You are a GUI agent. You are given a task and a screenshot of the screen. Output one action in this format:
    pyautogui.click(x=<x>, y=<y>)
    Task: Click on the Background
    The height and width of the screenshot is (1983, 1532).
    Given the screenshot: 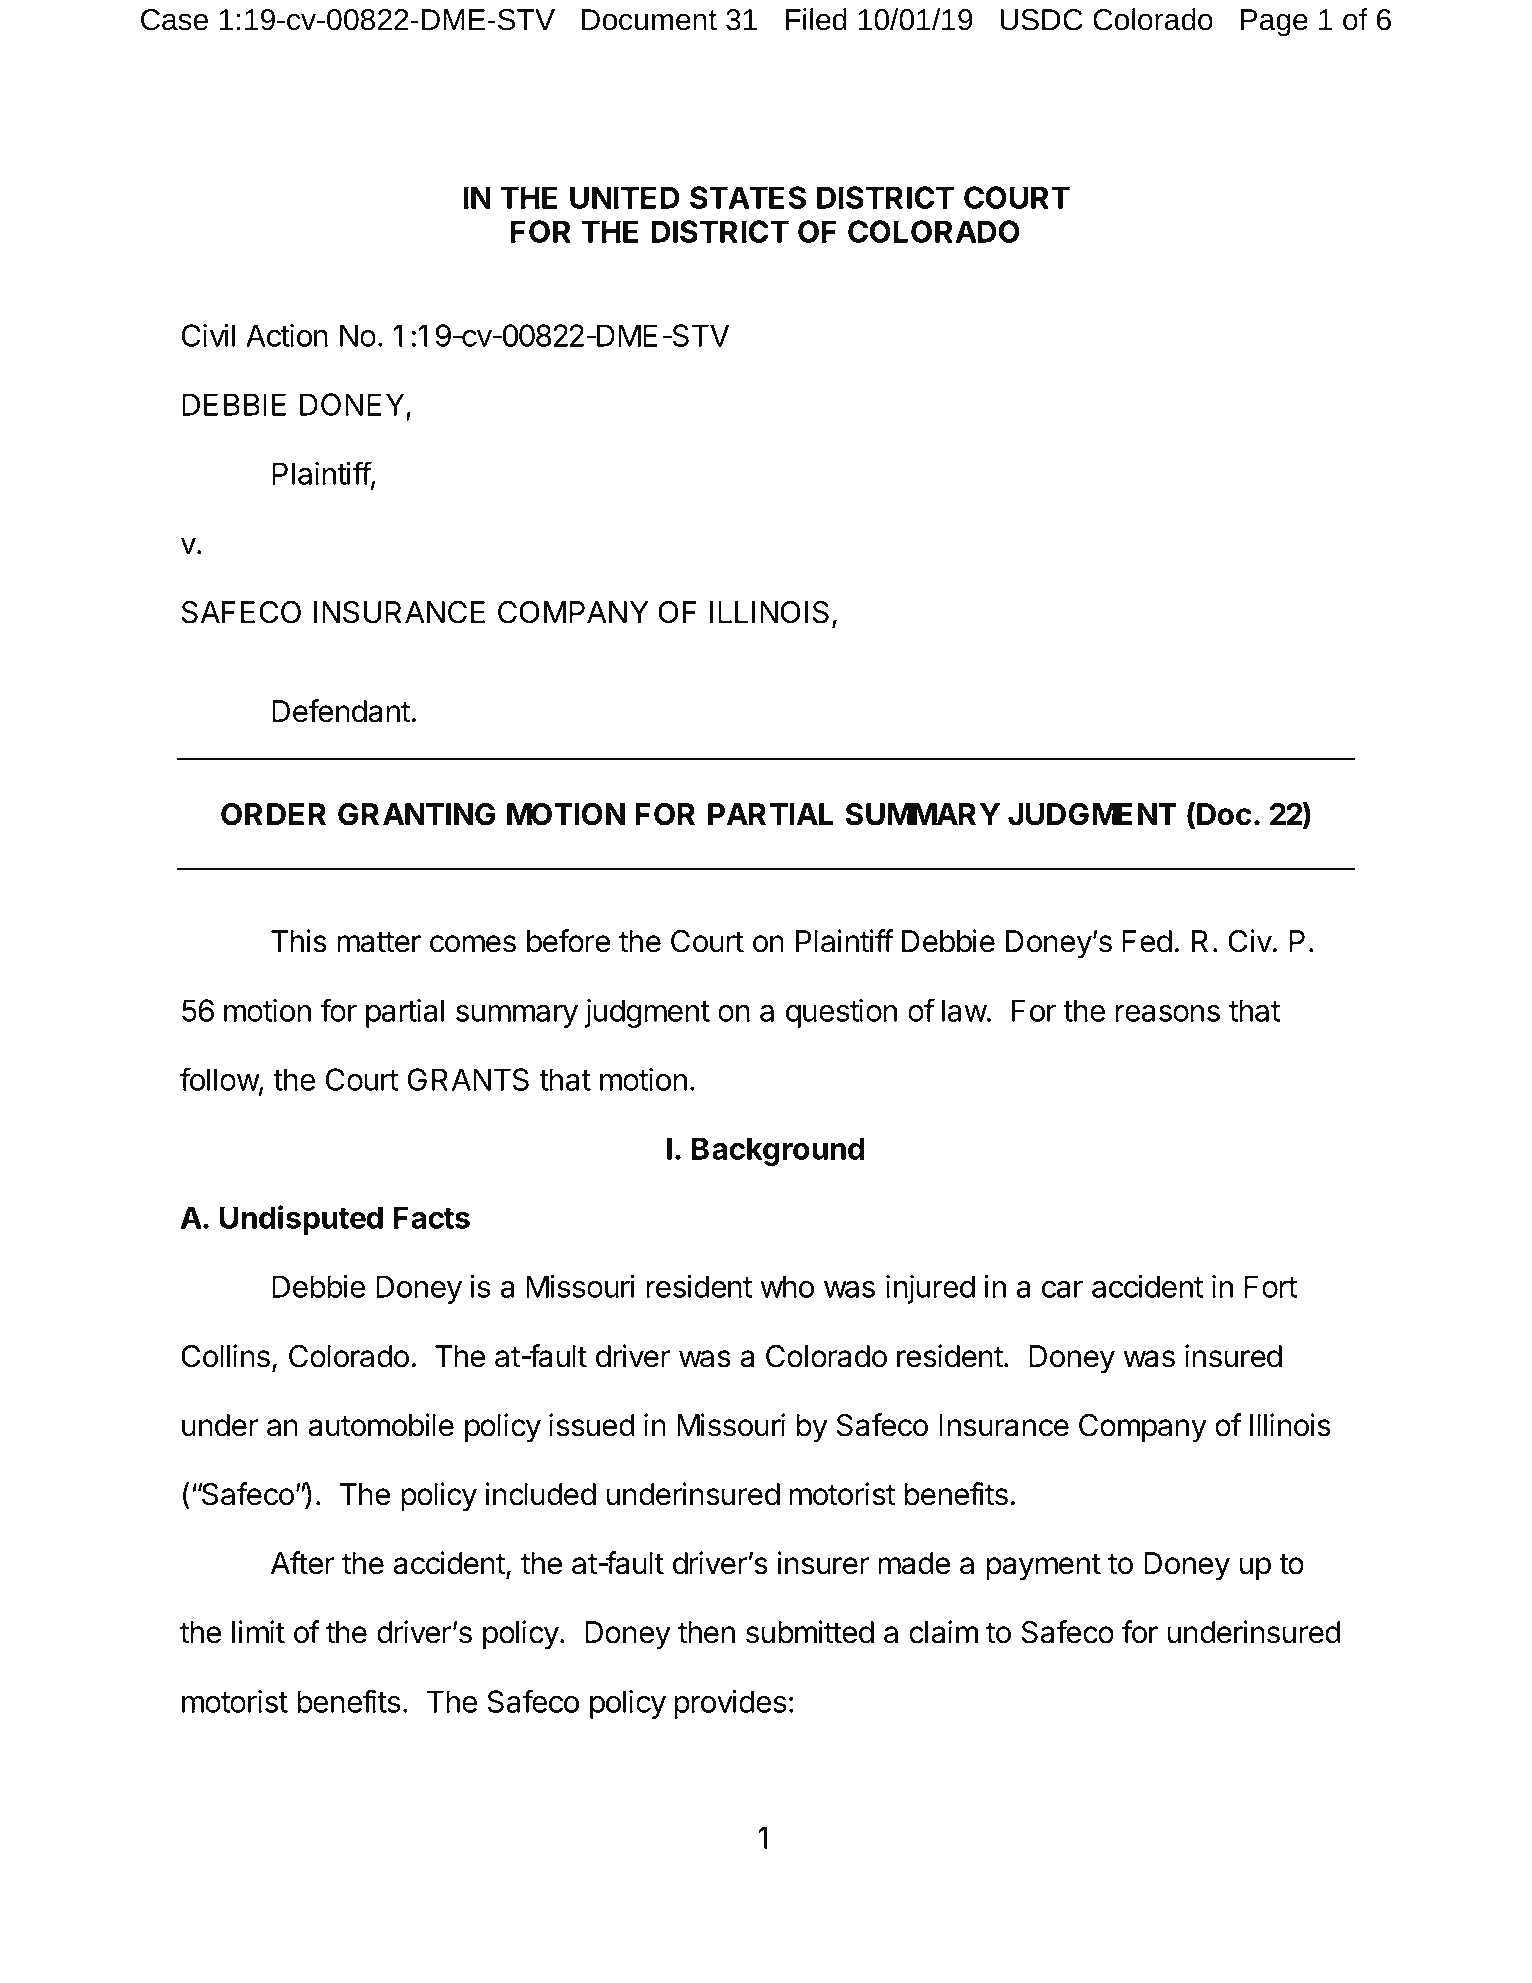 What is the action you would take?
    pyautogui.click(x=778, y=1151)
